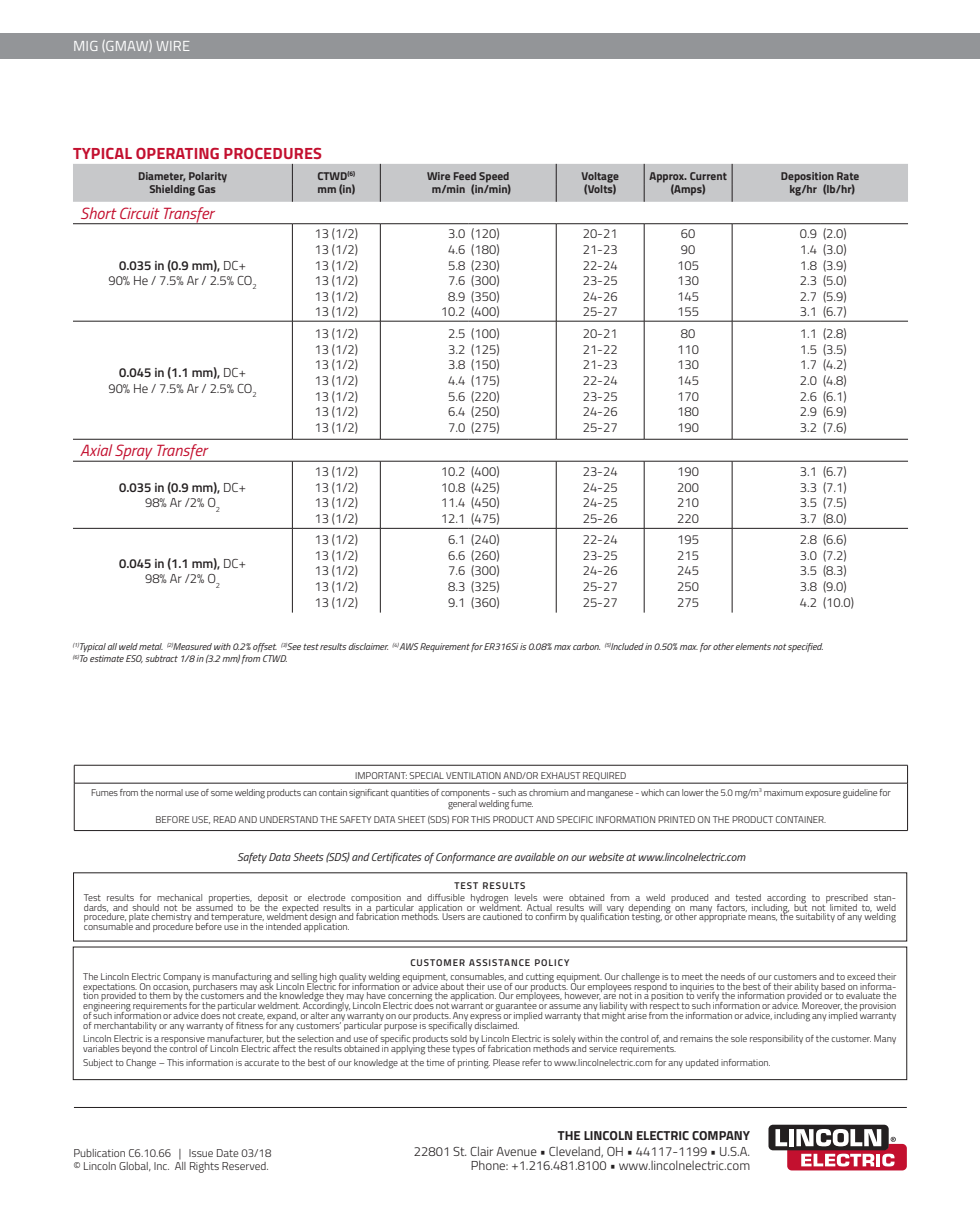 This screenshot has width=980, height=1229. I want to click on Issue, so click(201, 1153).
